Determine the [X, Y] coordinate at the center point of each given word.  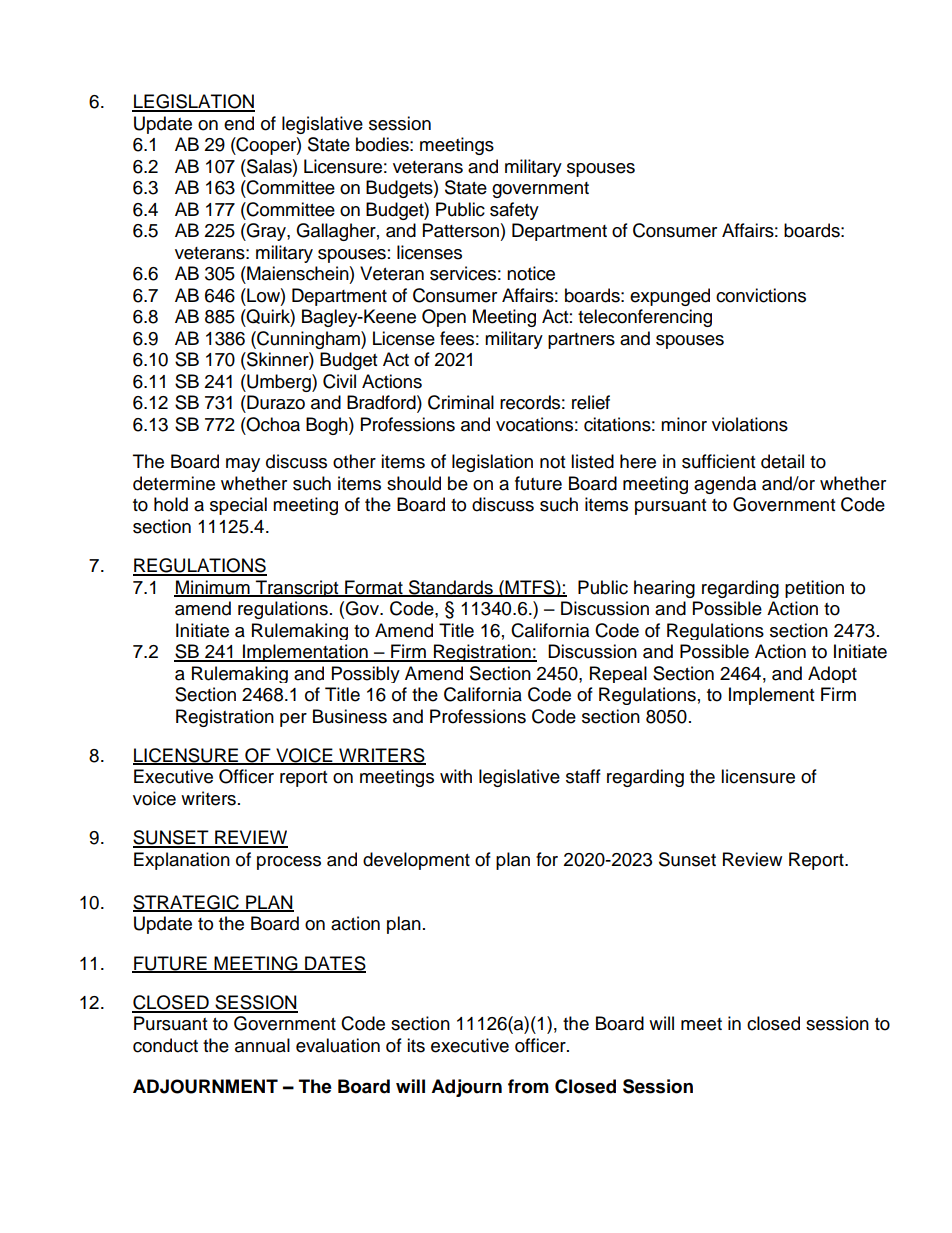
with [456, 776]
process [289, 863]
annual [262, 1045]
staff [583, 776]
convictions [761, 295]
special [238, 506]
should [414, 483]
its [416, 1045]
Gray [266, 232]
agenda [725, 485]
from [528, 1086]
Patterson [461, 230]
